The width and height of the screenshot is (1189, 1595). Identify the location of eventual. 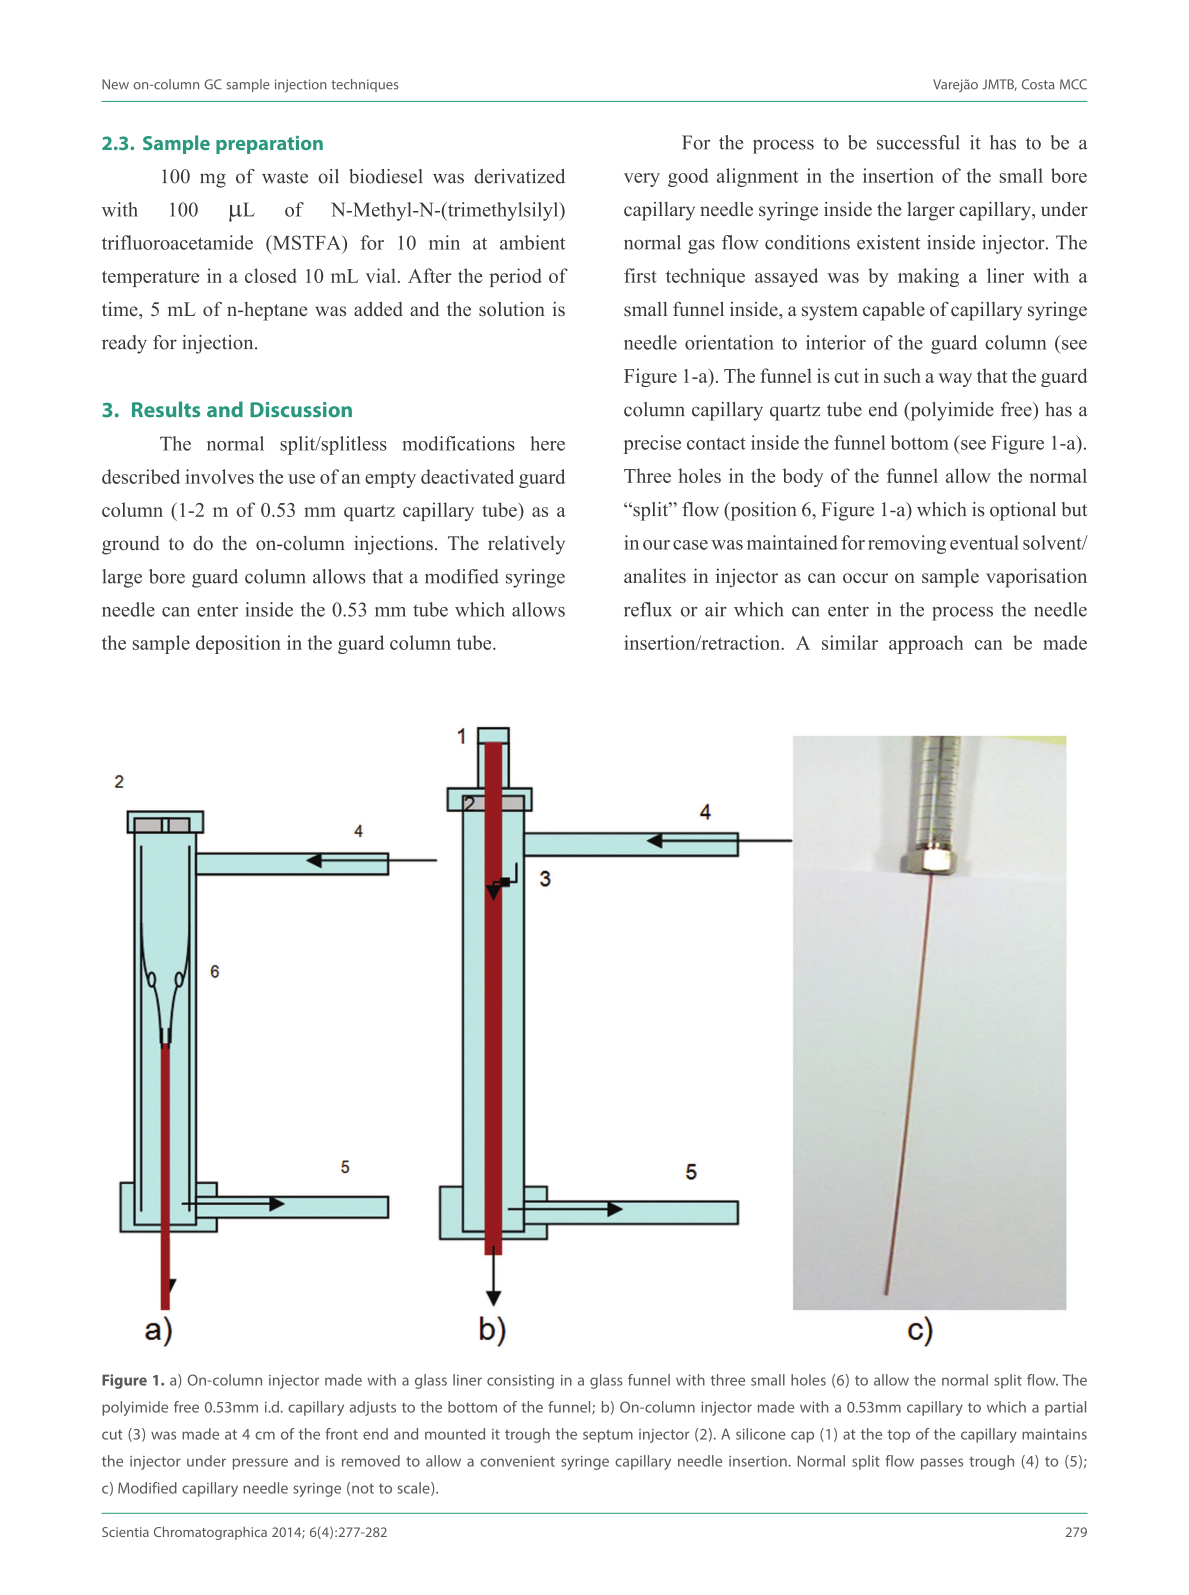
(984, 542).
